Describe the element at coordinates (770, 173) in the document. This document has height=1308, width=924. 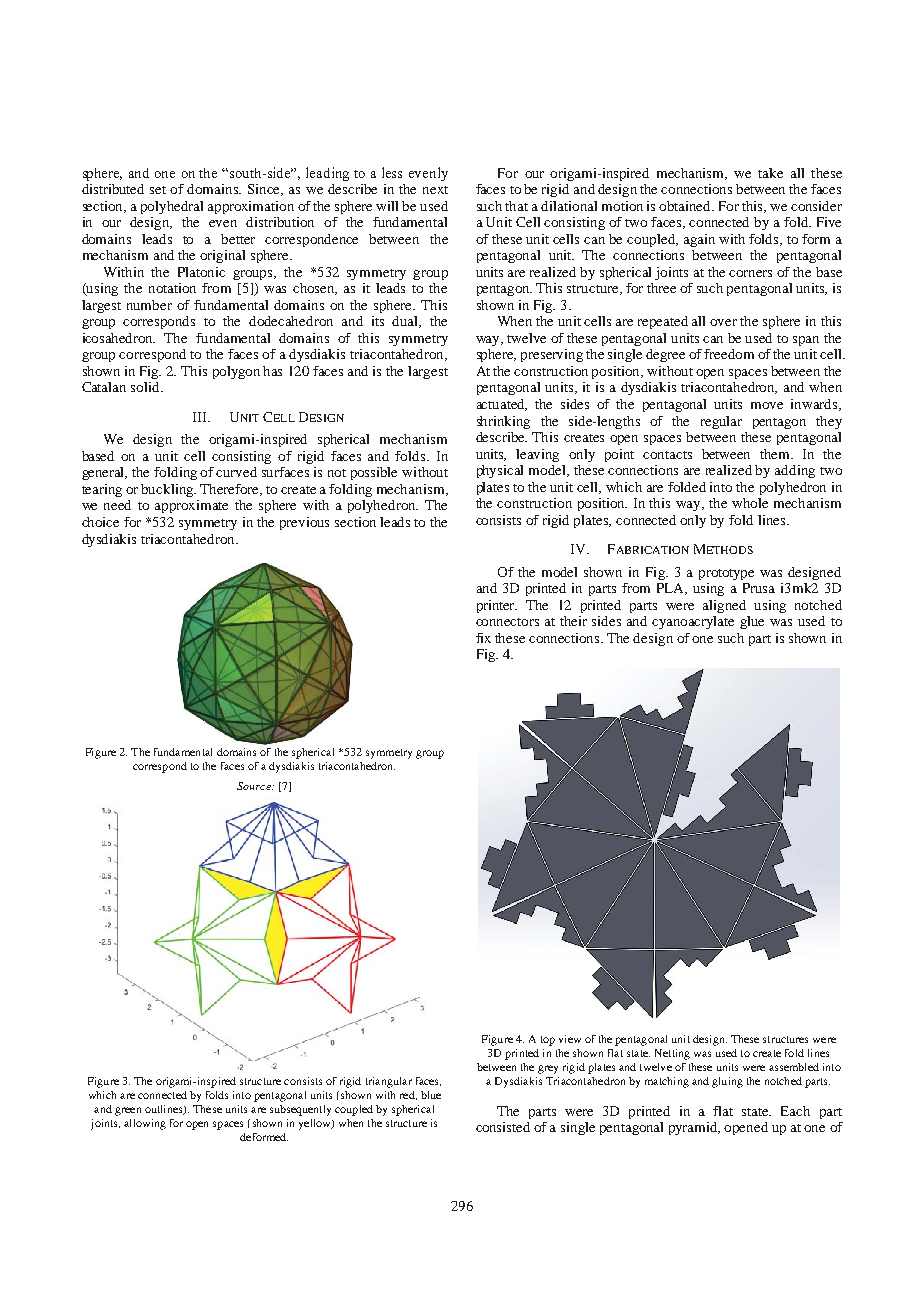
I see `take` at that location.
